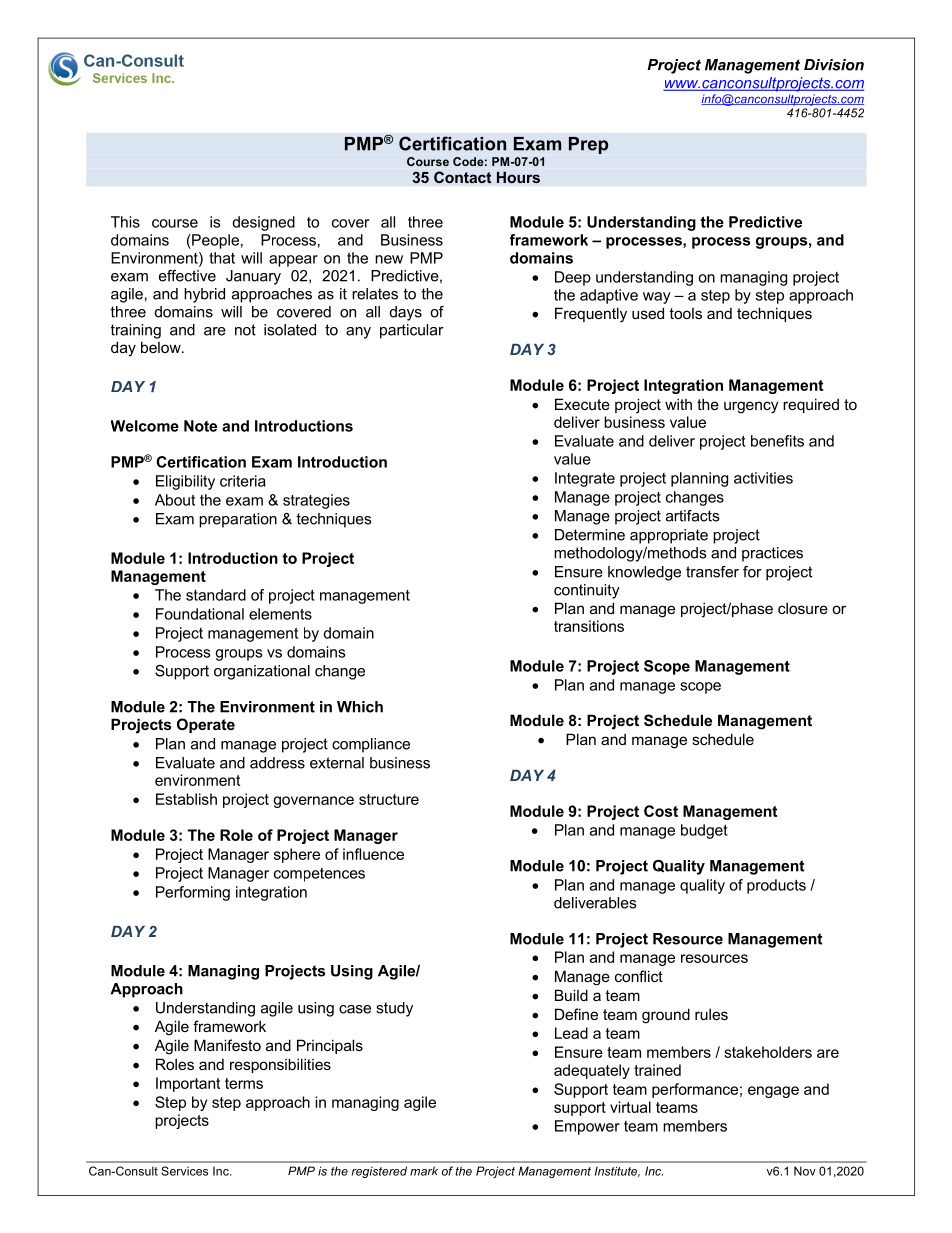 The image size is (952, 1233). What do you see at coordinates (834, 65) in the document?
I see `Division` at bounding box center [834, 65].
